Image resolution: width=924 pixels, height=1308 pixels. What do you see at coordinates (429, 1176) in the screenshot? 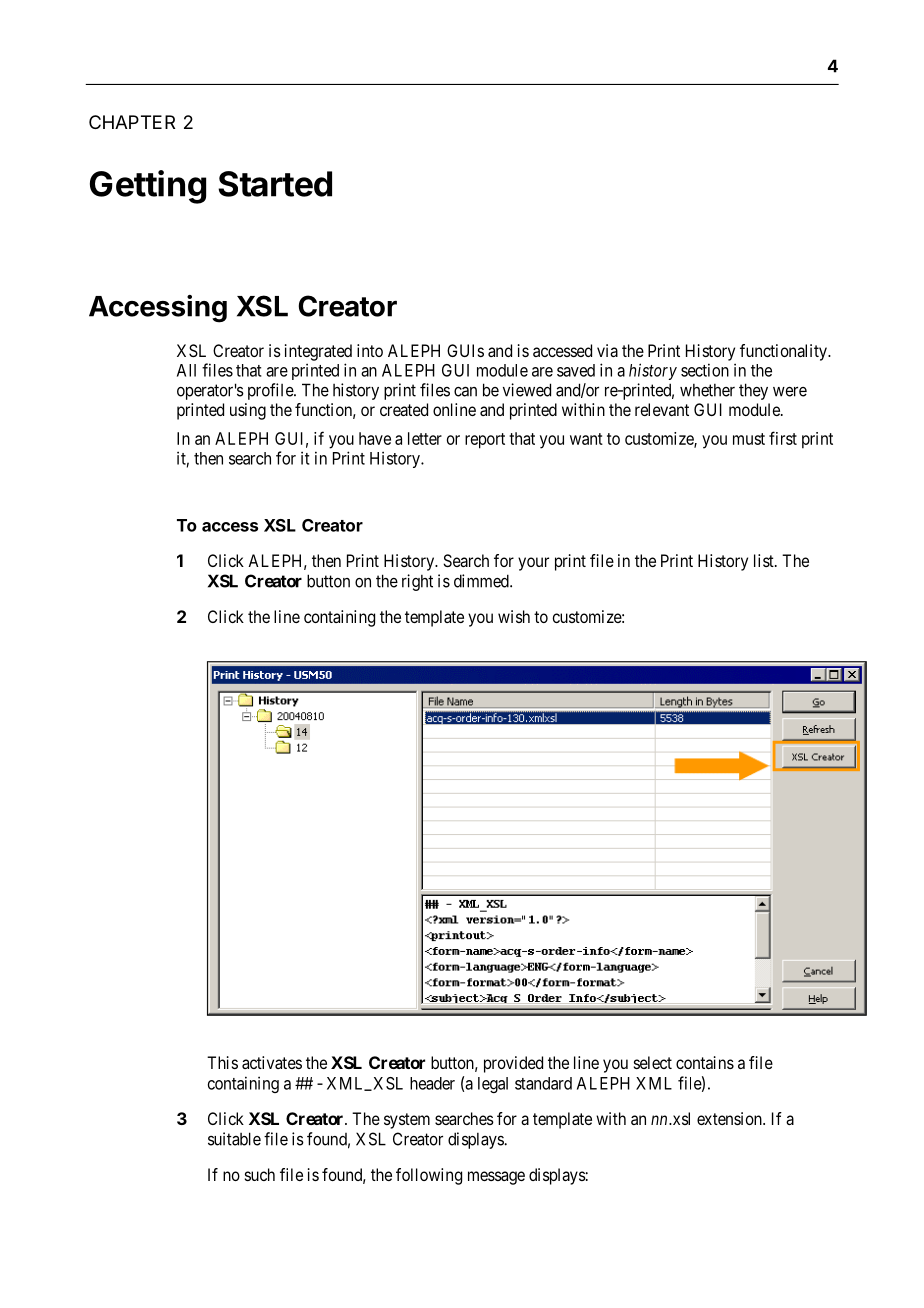
I see `following` at bounding box center [429, 1176].
